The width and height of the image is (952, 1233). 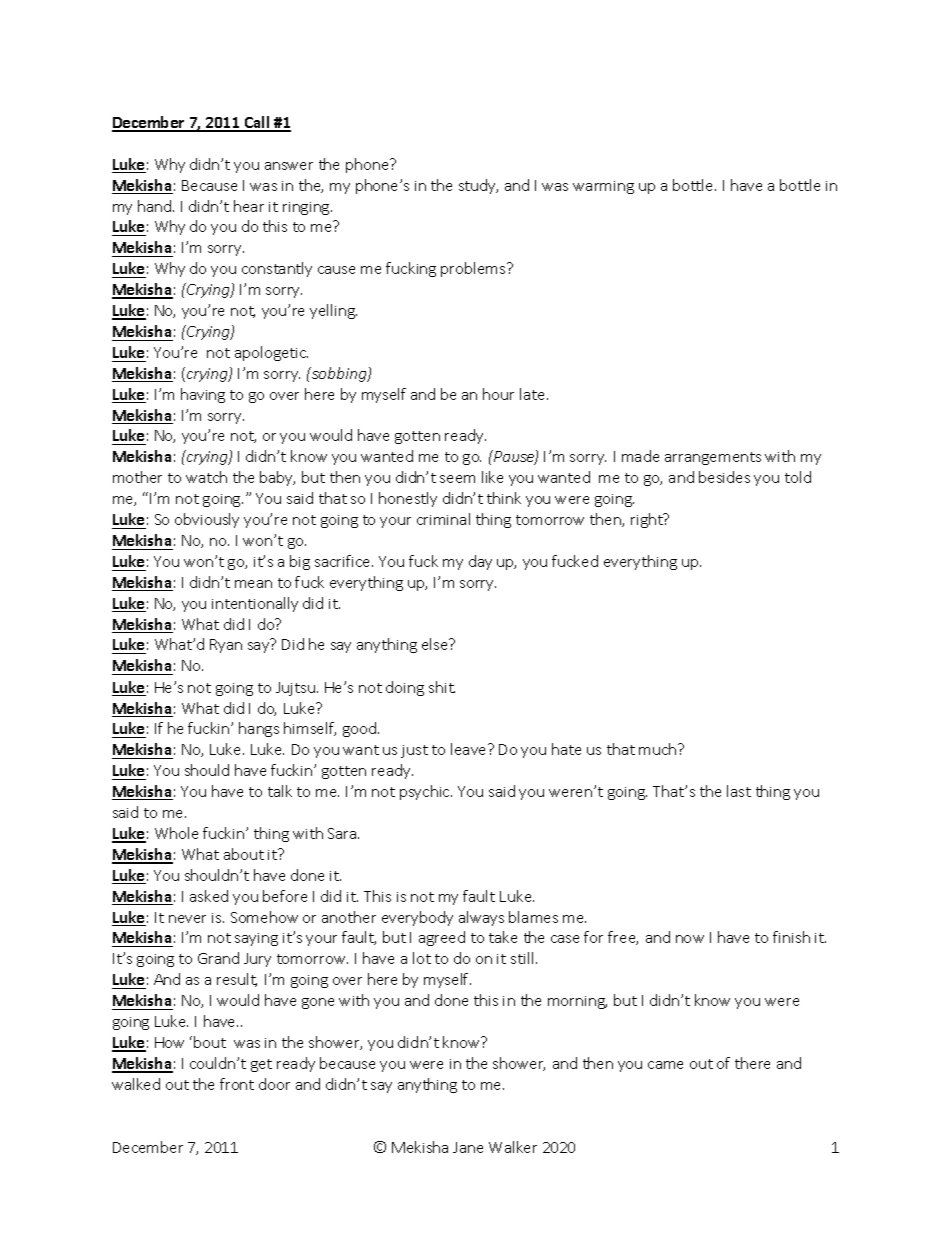 What do you see at coordinates (478, 186) in the image?
I see `study` at bounding box center [478, 186].
